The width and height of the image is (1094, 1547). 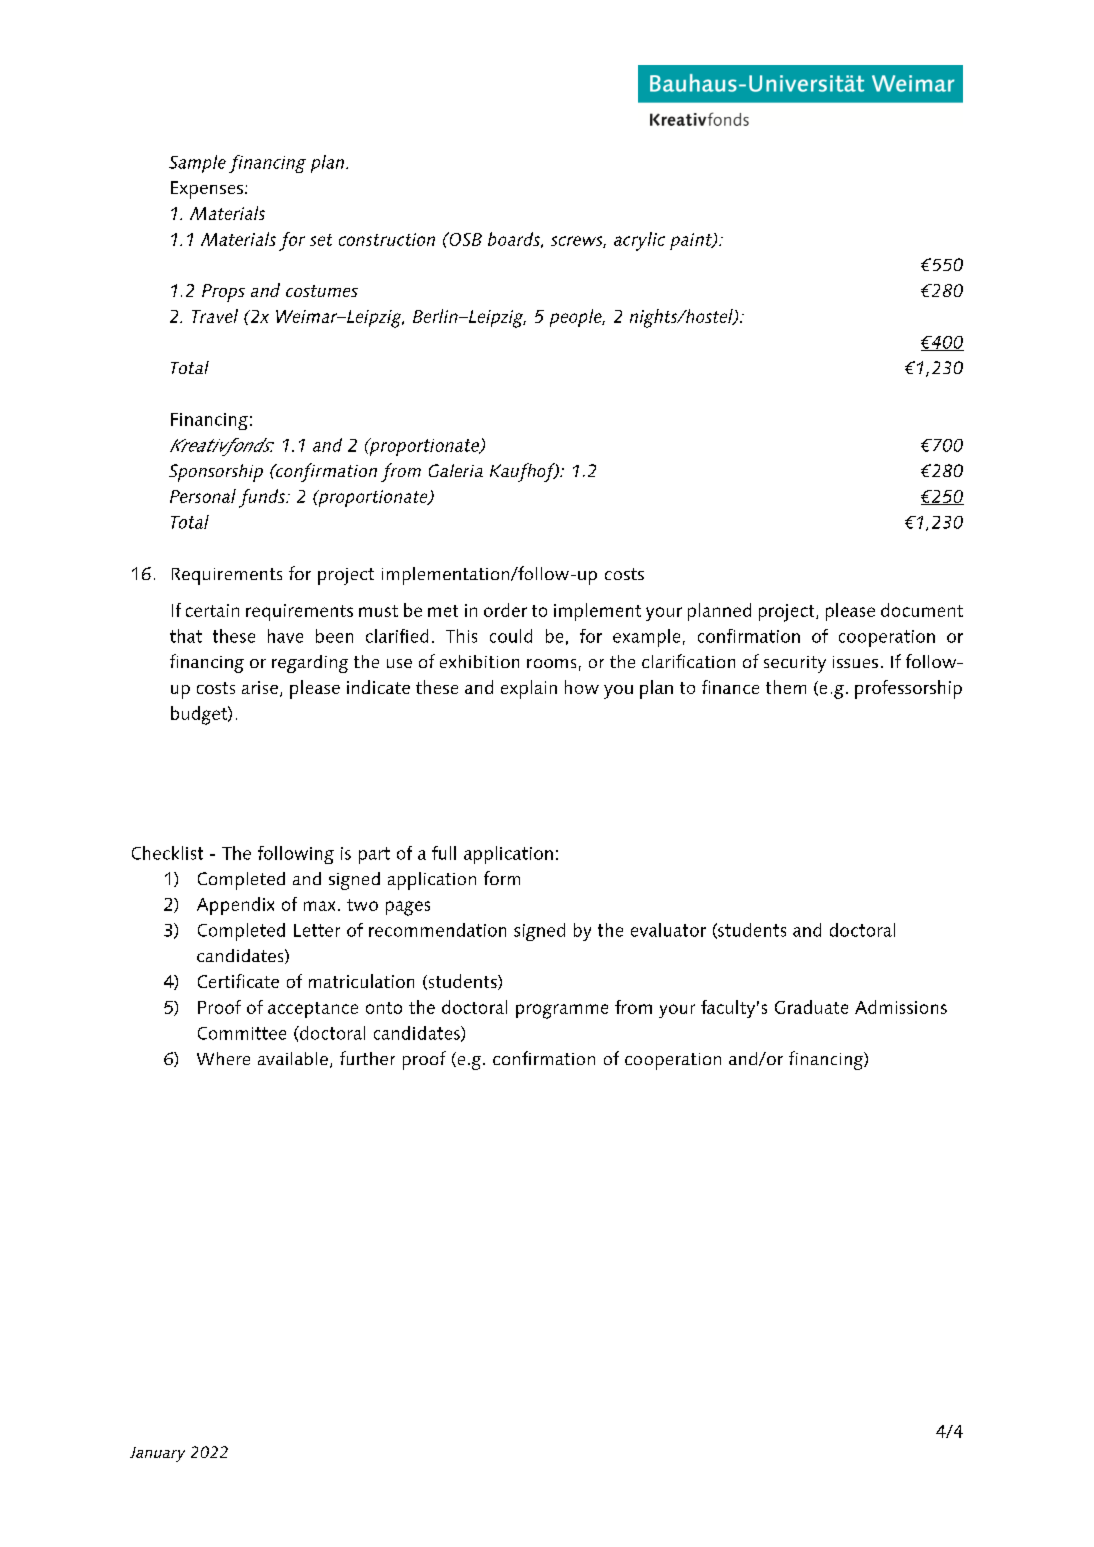 What do you see at coordinates (157, 1454) in the image?
I see `January` at bounding box center [157, 1454].
